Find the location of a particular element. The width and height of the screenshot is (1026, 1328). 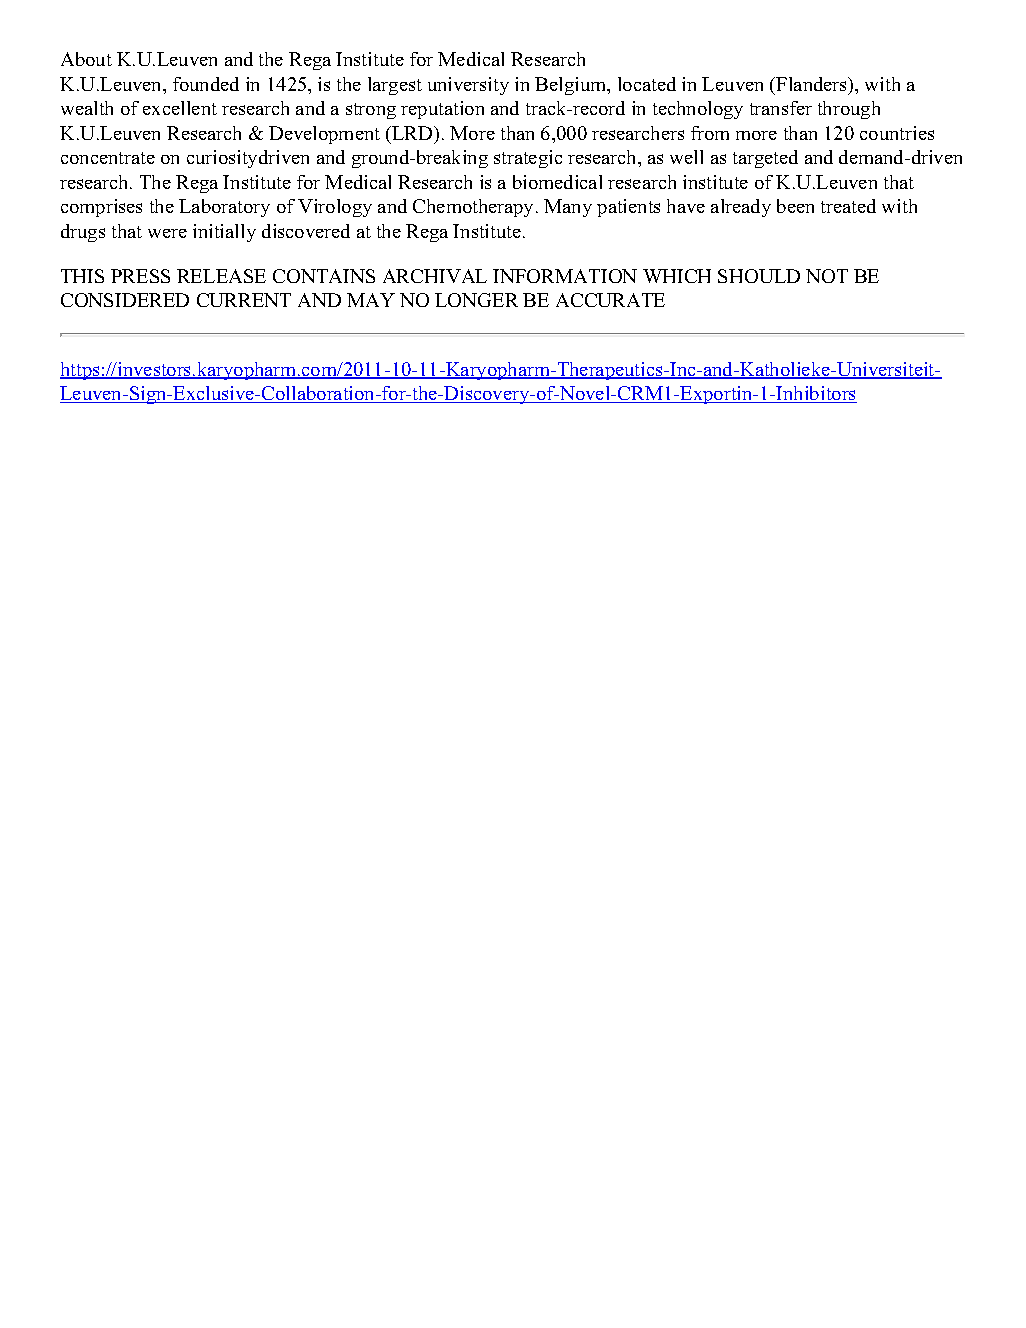

excellent is located at coordinates (180, 108).
